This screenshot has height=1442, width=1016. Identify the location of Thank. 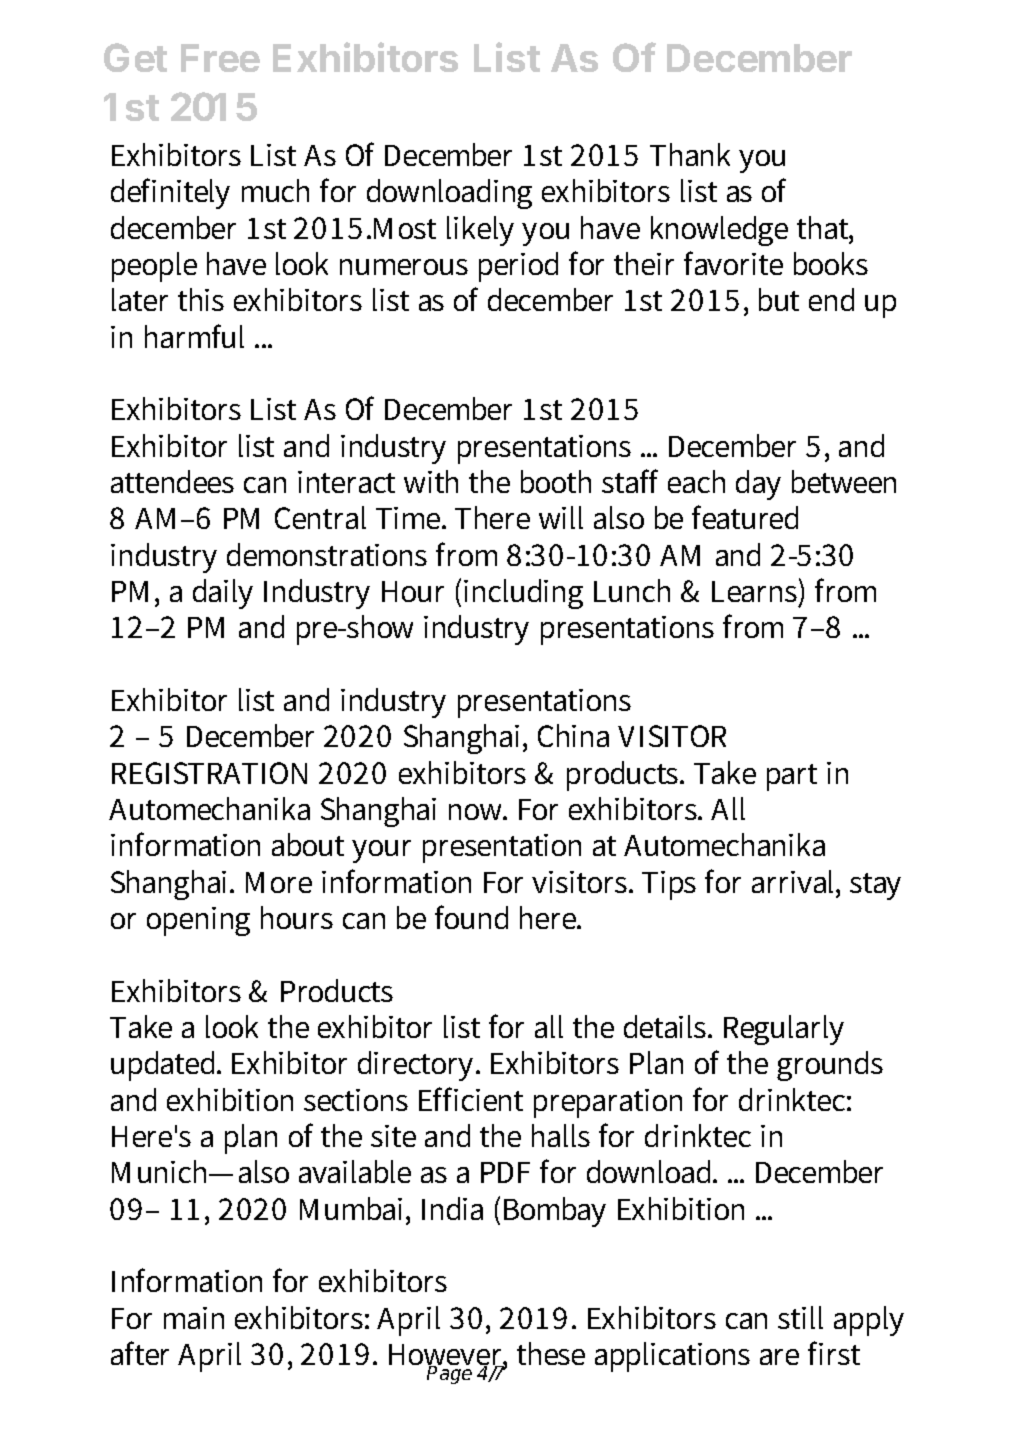
(690, 154).
